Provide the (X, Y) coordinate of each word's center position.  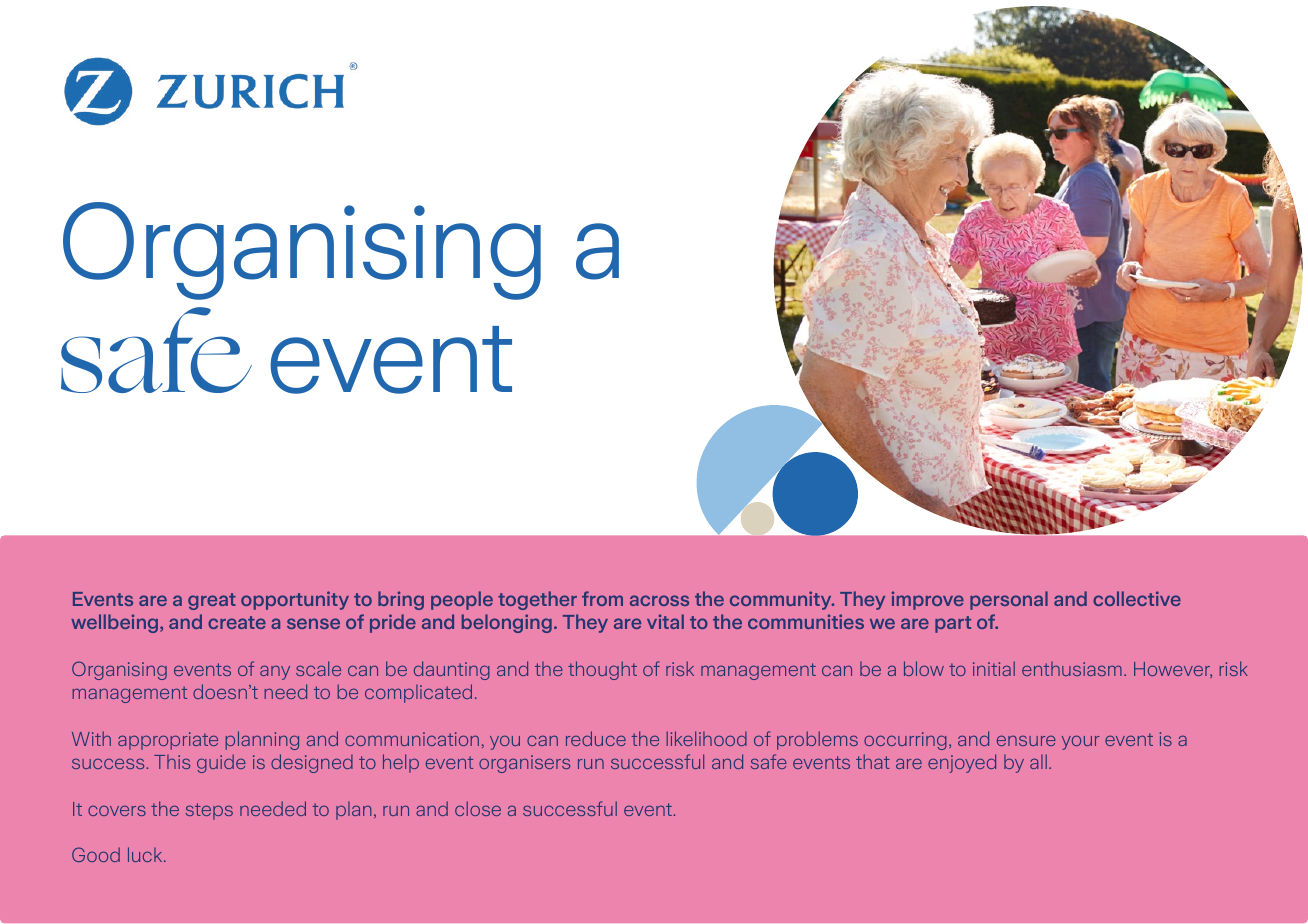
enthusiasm (1072, 668)
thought (602, 670)
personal (1009, 600)
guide (221, 763)
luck (146, 854)
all (1038, 761)
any (275, 672)
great (212, 601)
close (478, 808)
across (659, 600)
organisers (524, 764)
